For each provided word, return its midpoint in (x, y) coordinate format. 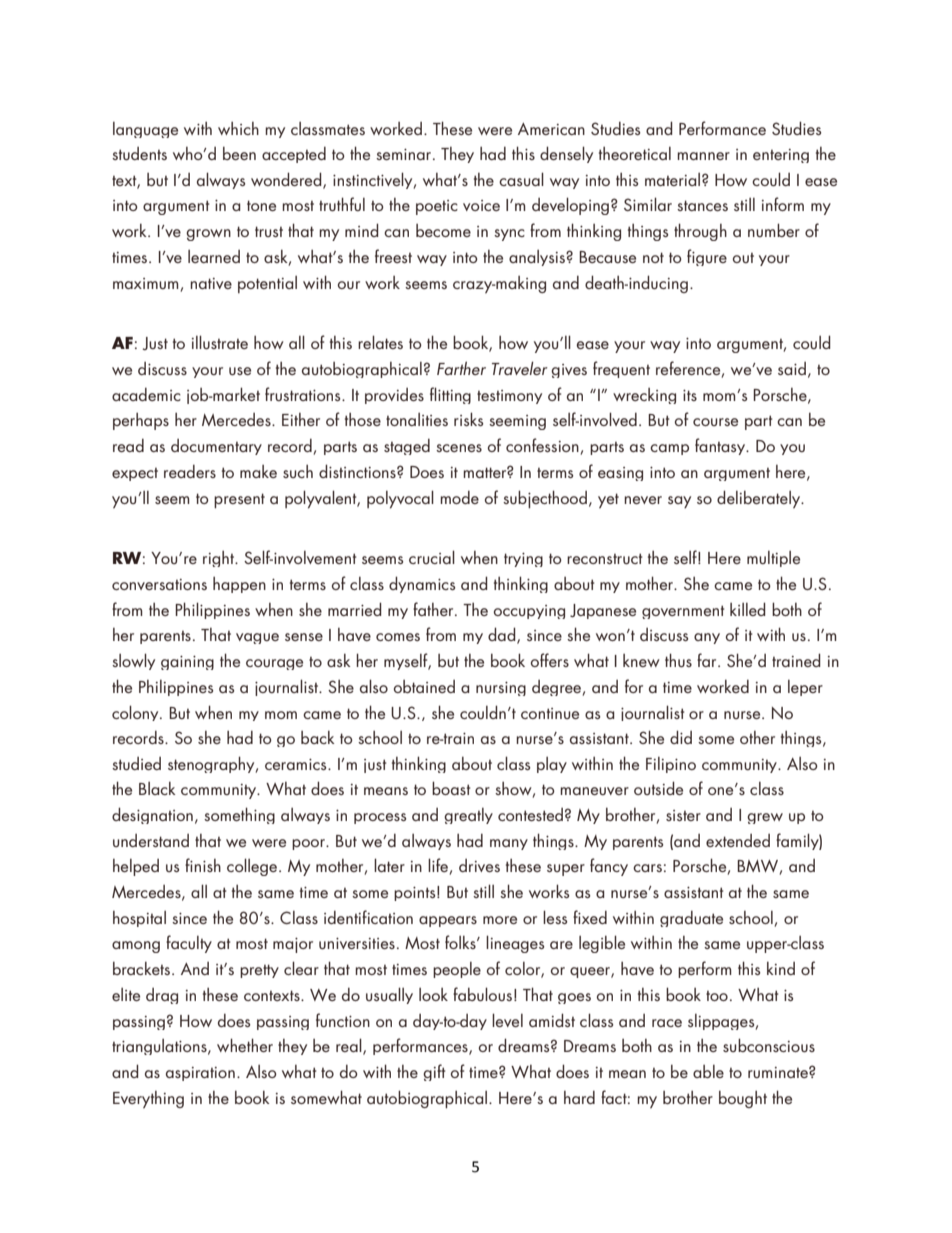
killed (748, 609)
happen (239, 585)
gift (434, 1072)
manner (703, 156)
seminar (405, 154)
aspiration (200, 1074)
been (239, 153)
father (434, 609)
